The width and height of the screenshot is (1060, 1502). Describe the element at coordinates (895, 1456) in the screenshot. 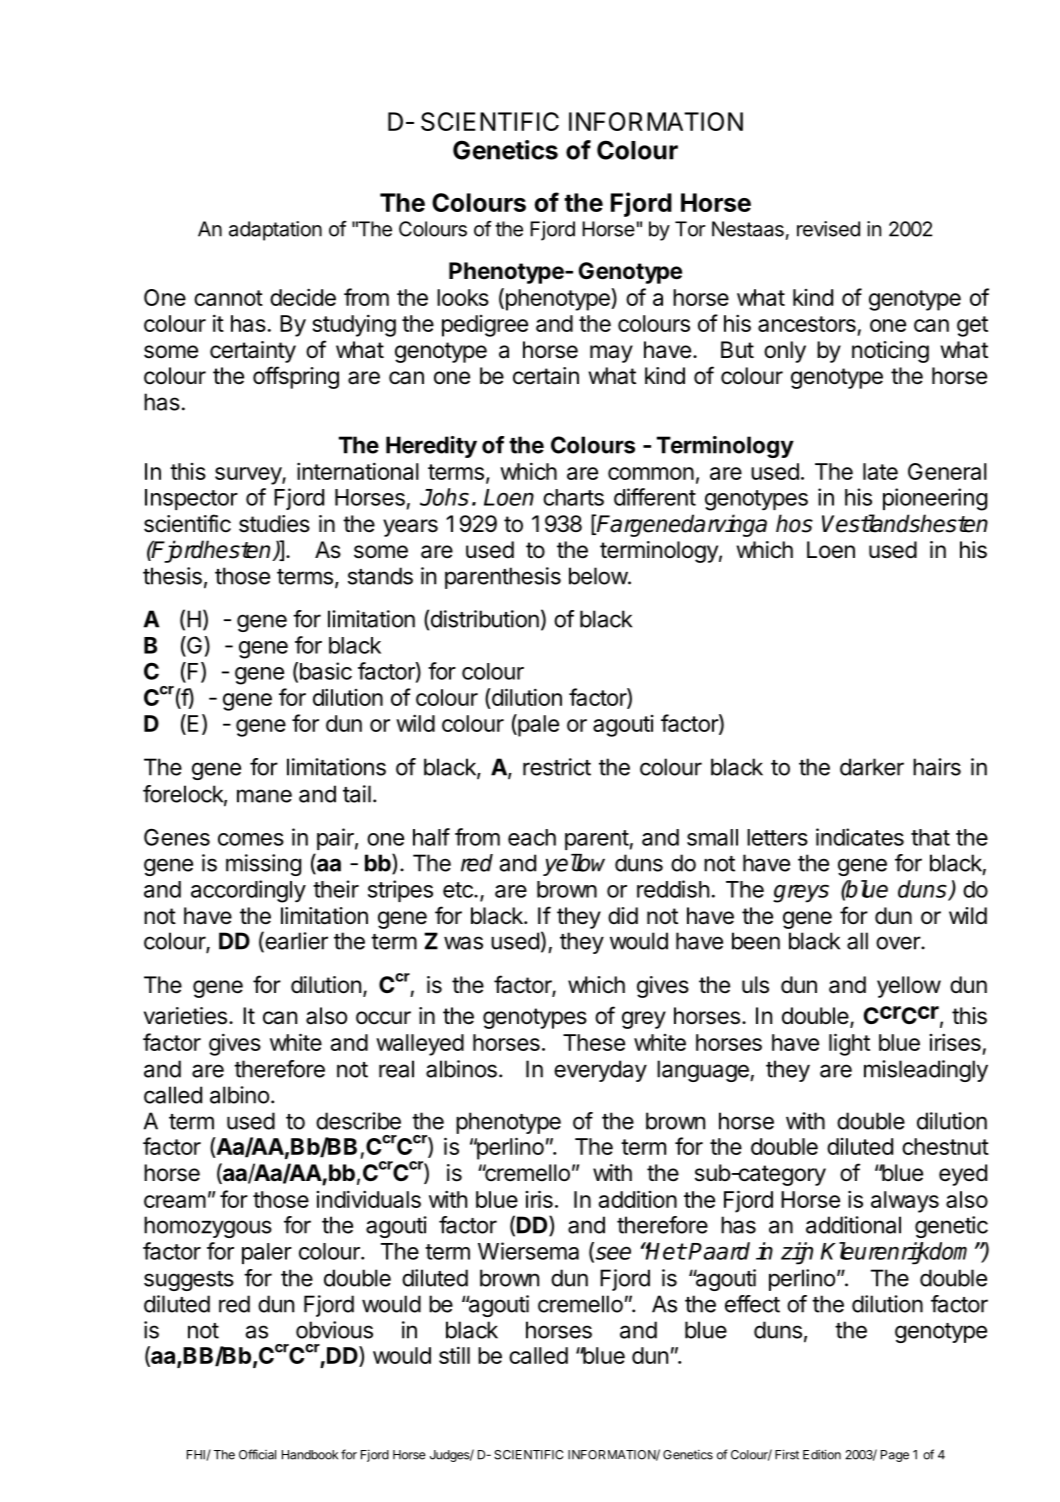

I see `Page` at that location.
